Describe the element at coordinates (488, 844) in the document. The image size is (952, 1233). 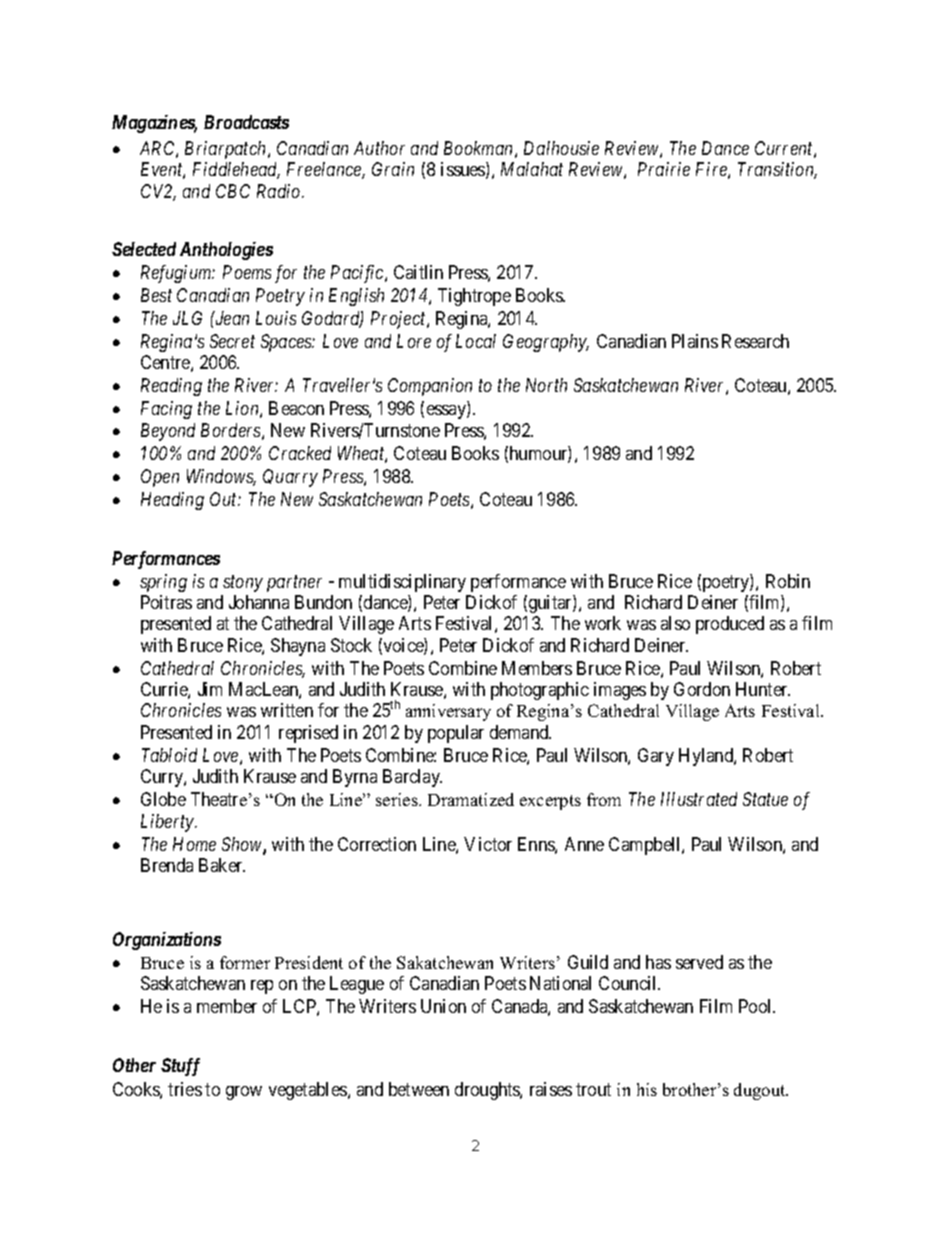
I see `Victor` at that location.
